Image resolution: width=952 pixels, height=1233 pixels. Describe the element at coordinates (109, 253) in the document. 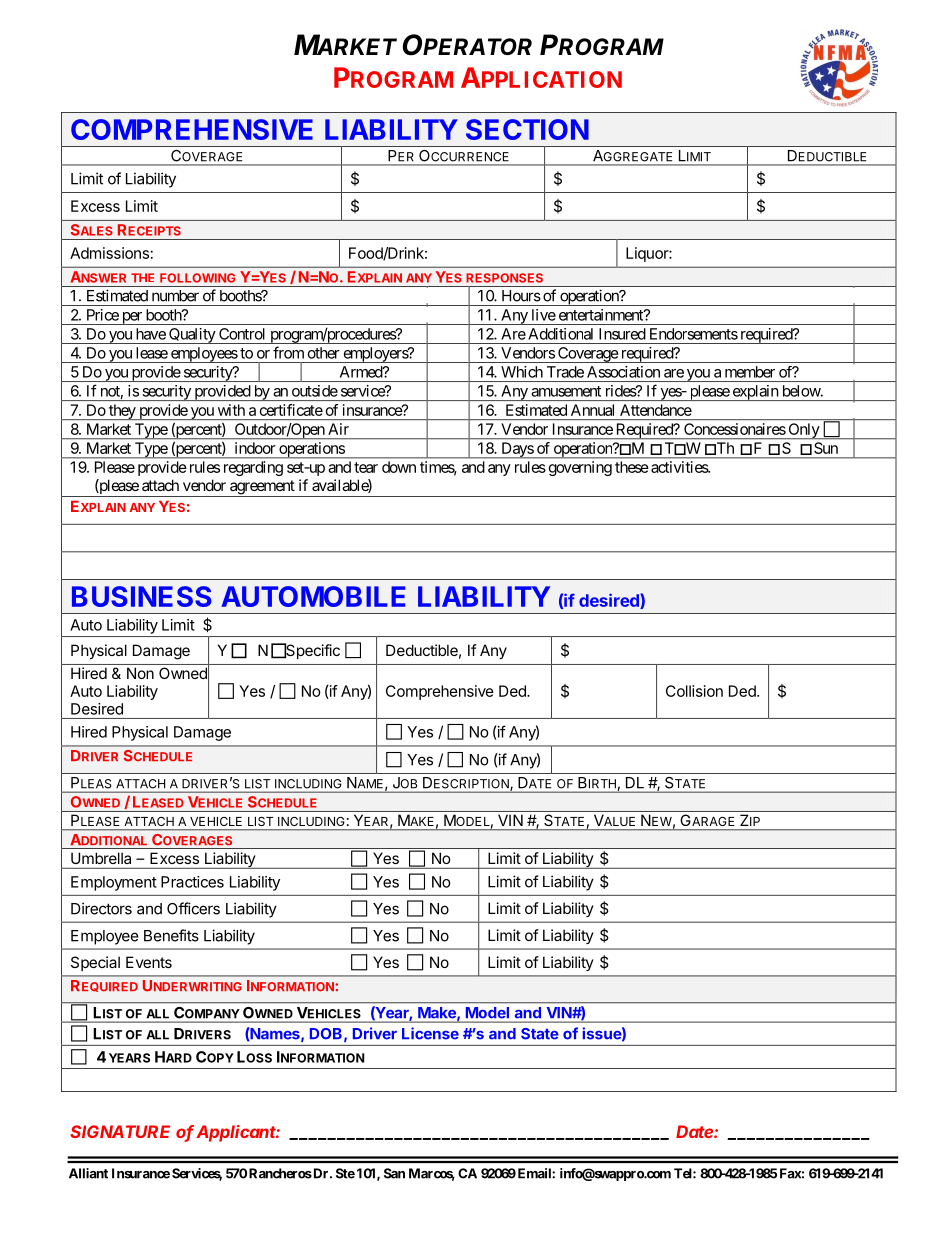

I see `Admissions` at that location.
